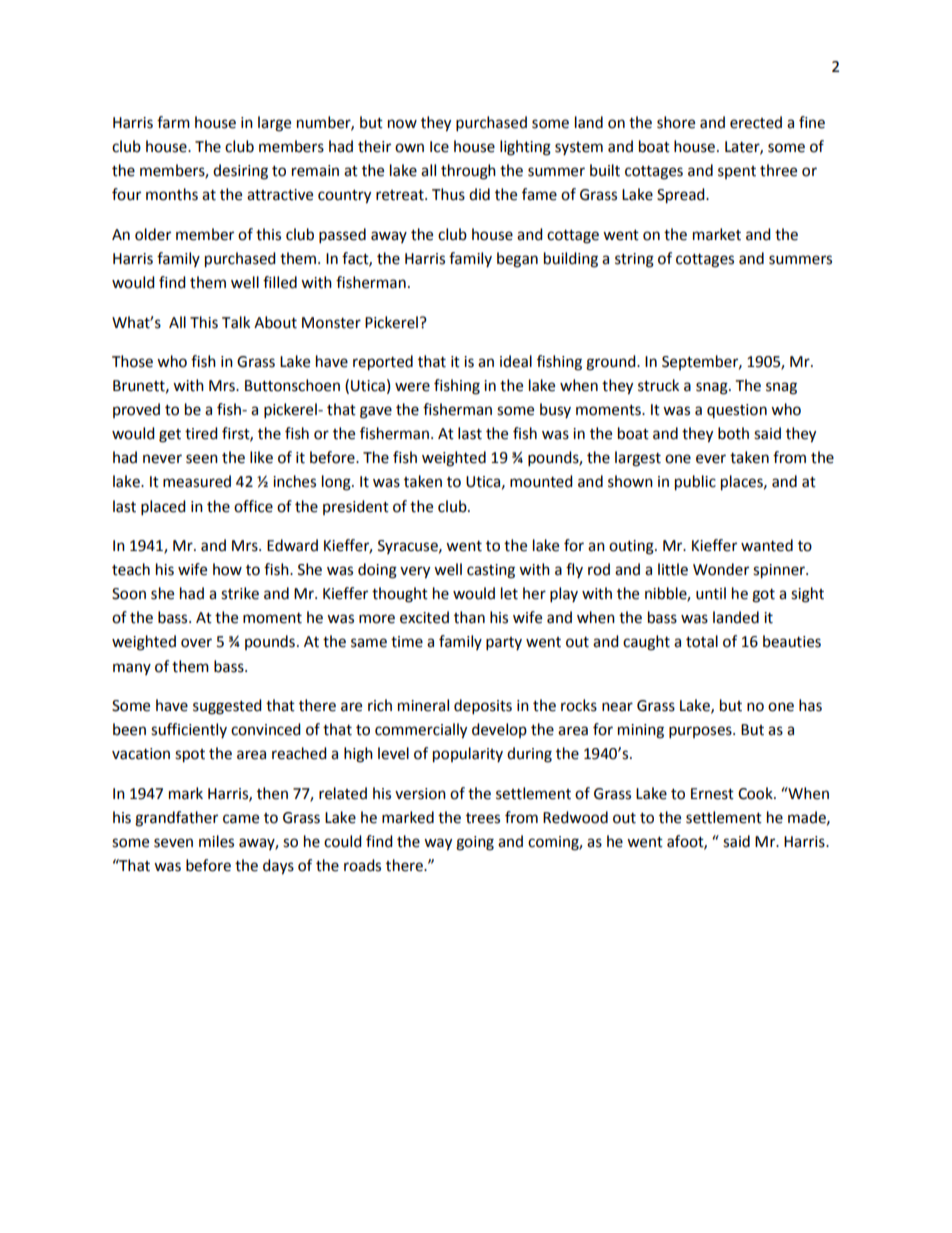 This page has width=952, height=1233. Describe the element at coordinates (132, 361) in the page. I see `Those` at that location.
